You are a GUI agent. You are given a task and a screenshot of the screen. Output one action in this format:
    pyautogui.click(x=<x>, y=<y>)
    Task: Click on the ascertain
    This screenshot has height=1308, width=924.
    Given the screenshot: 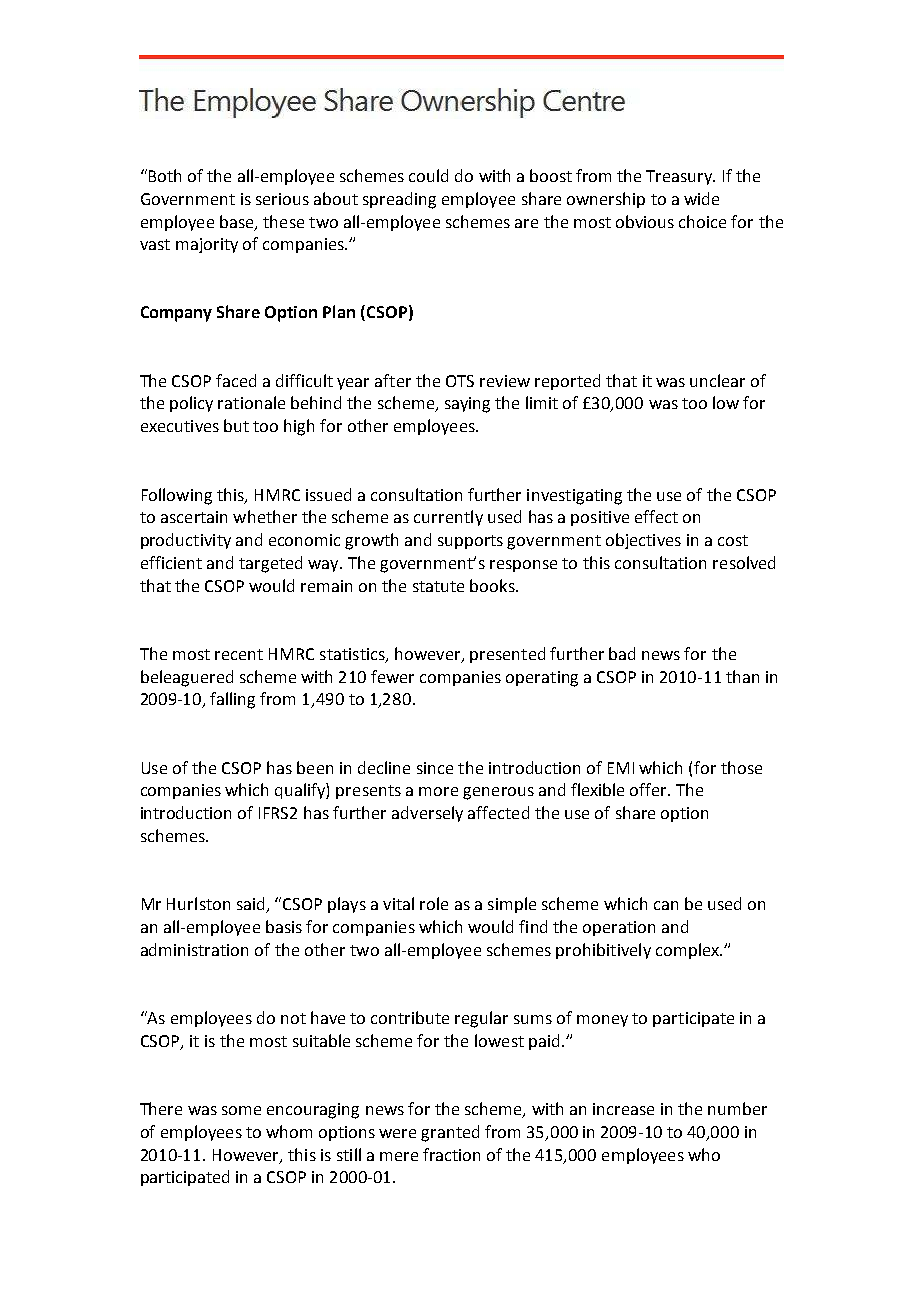 What is the action you would take?
    pyautogui.click(x=194, y=517)
